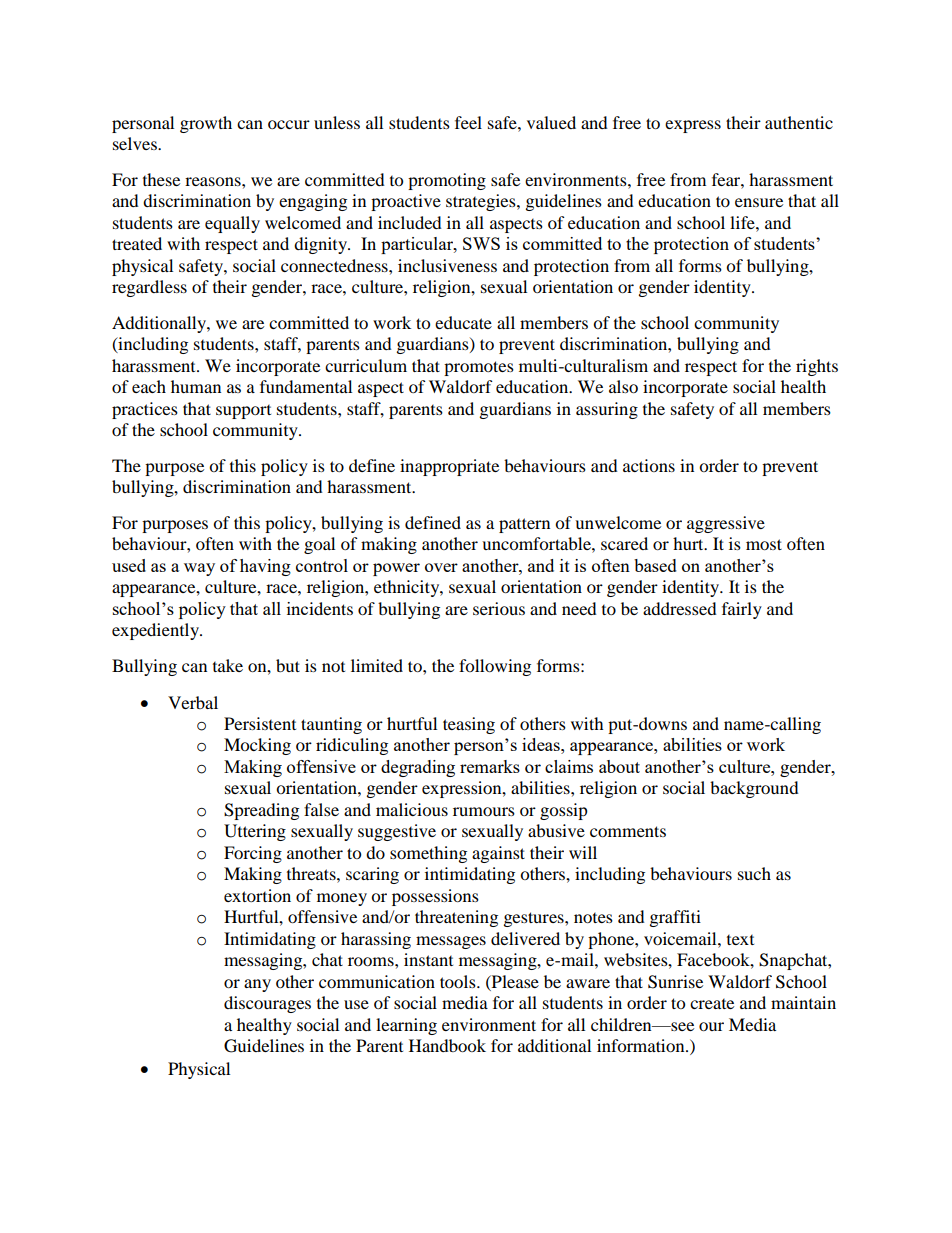 This document has width=952, height=1233. What do you see at coordinates (447, 1045) in the document?
I see `Handbook` at bounding box center [447, 1045].
